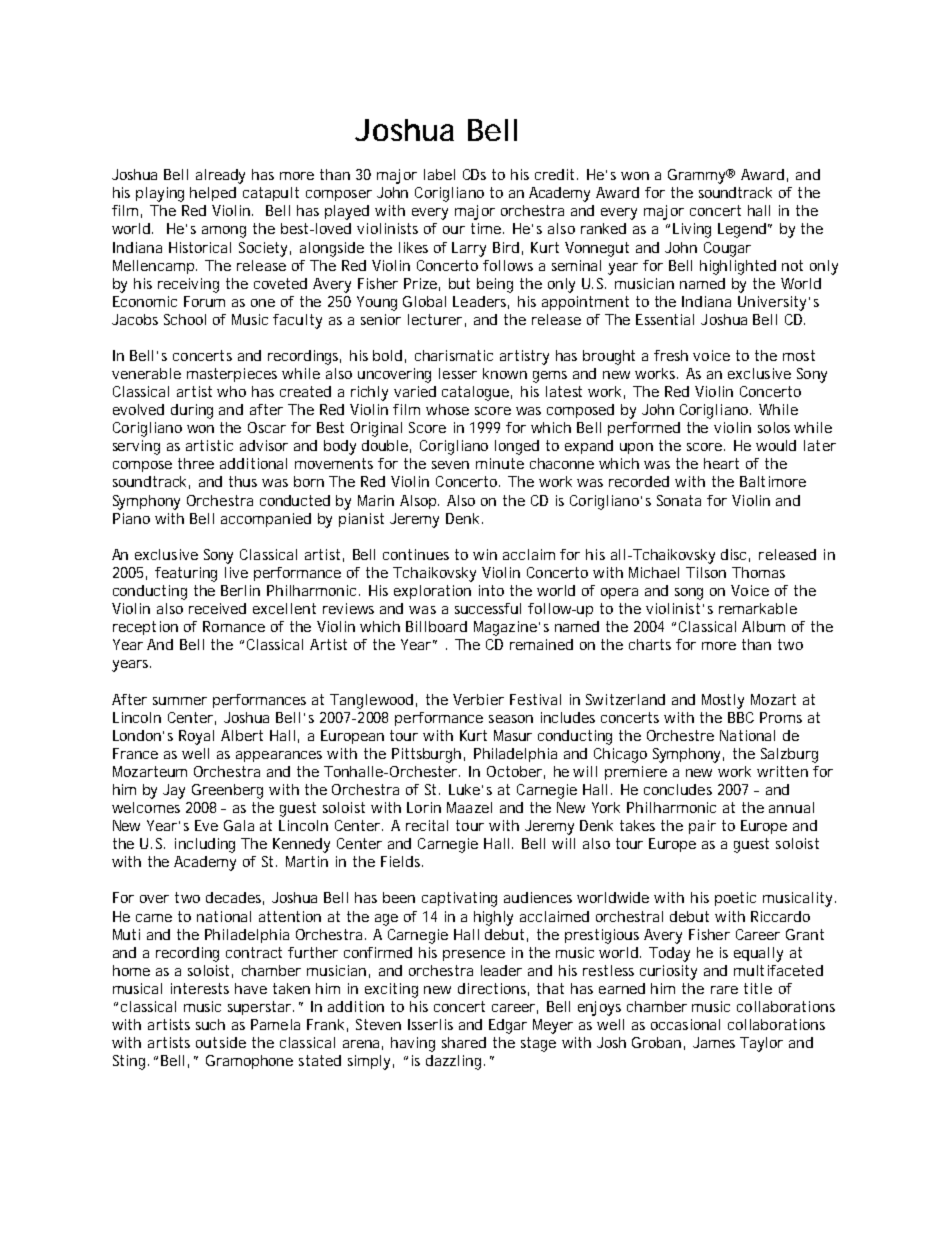 The width and height of the screenshot is (952, 1233). What do you see at coordinates (205, 845) in the screenshot?
I see `including` at bounding box center [205, 845].
